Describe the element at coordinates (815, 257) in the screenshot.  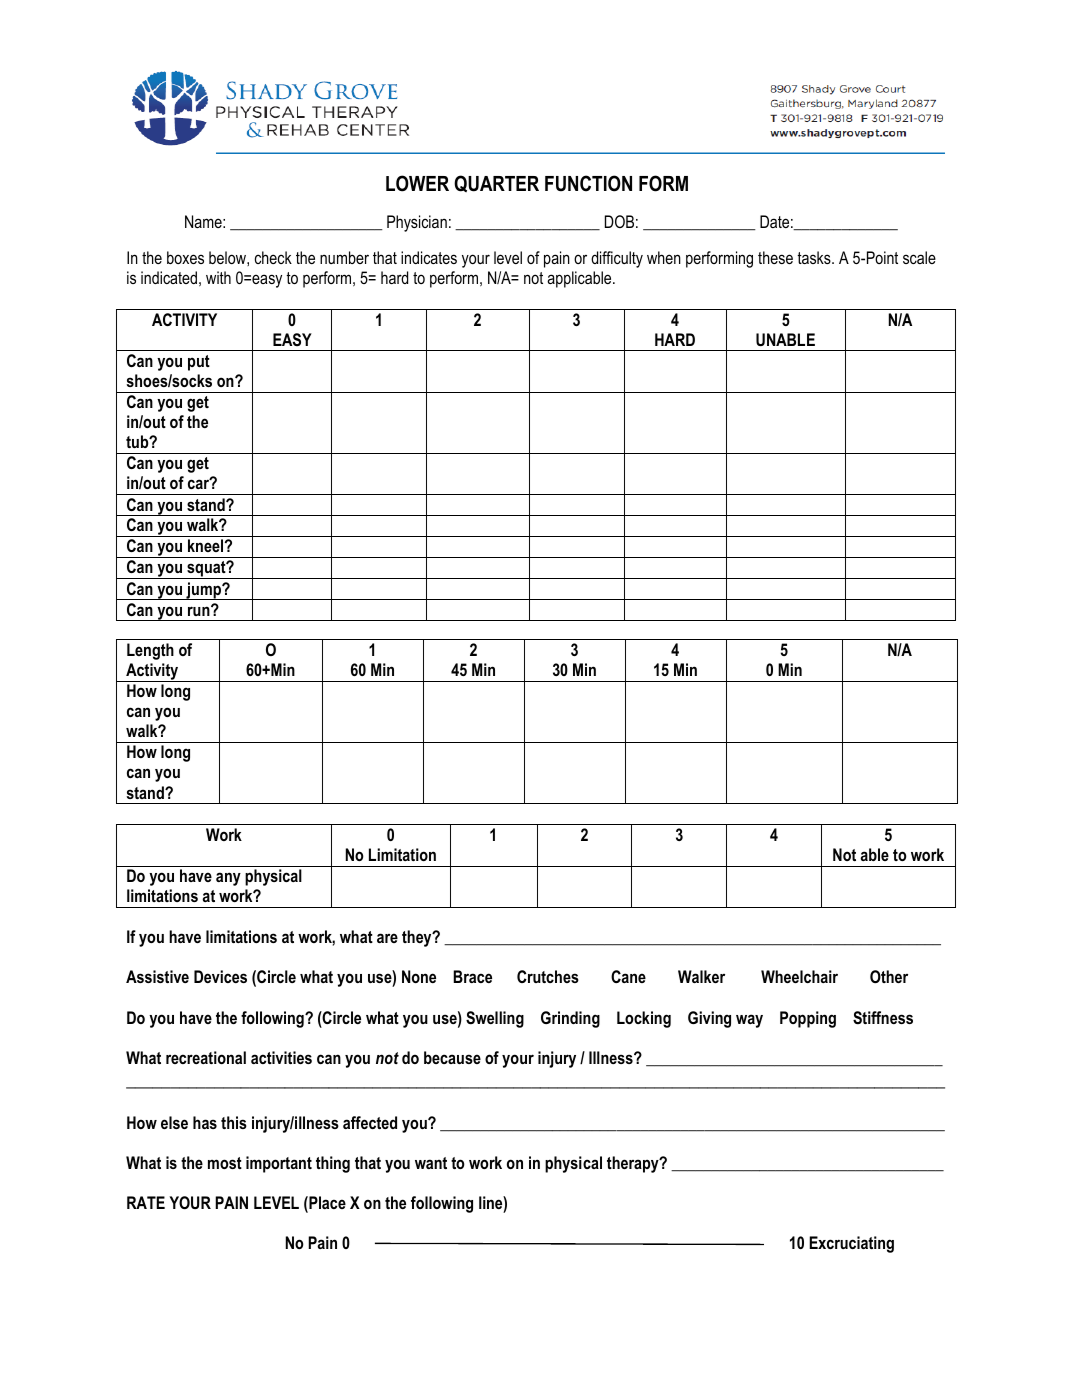
I see `tasks` at that location.
